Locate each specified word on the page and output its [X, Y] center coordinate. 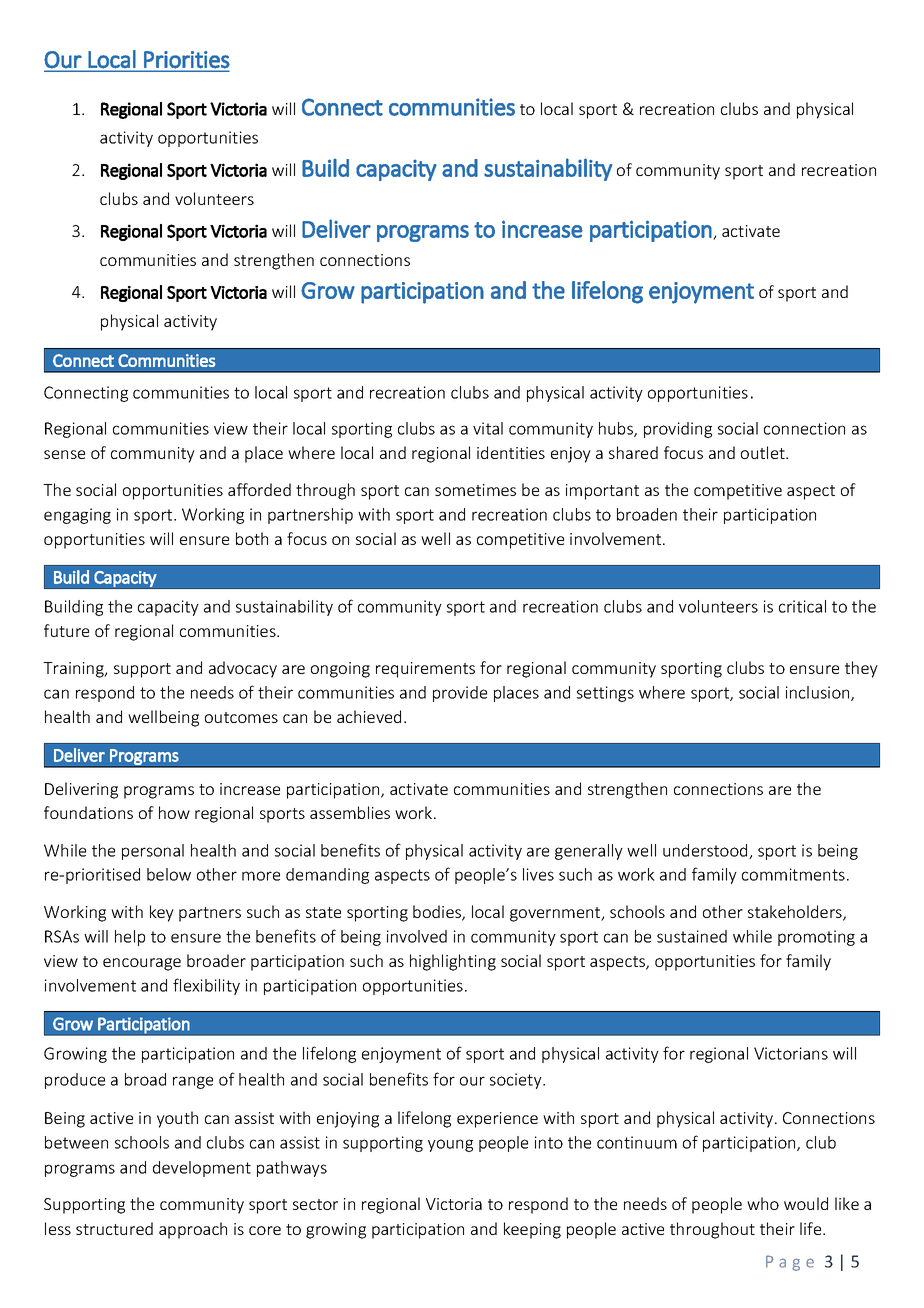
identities [511, 452]
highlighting [453, 962]
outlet [764, 452]
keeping [532, 1230]
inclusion [819, 693]
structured [114, 1228]
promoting [816, 938]
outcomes [241, 717]
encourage [142, 964]
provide [460, 694]
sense [64, 454]
